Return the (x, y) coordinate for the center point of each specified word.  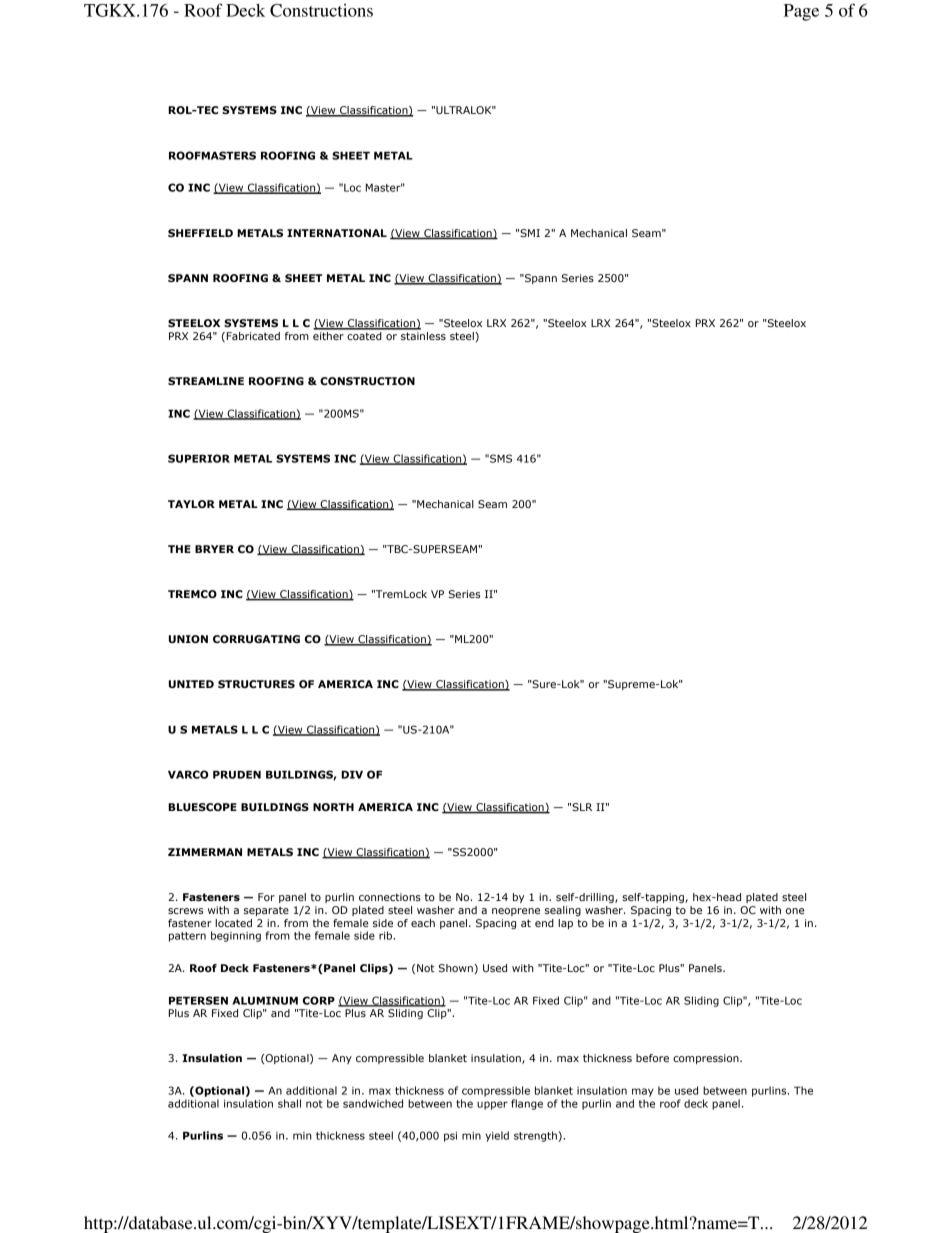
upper (492, 1105)
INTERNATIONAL (337, 233)
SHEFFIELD (200, 233)
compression (707, 1059)
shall (289, 1103)
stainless (423, 336)
